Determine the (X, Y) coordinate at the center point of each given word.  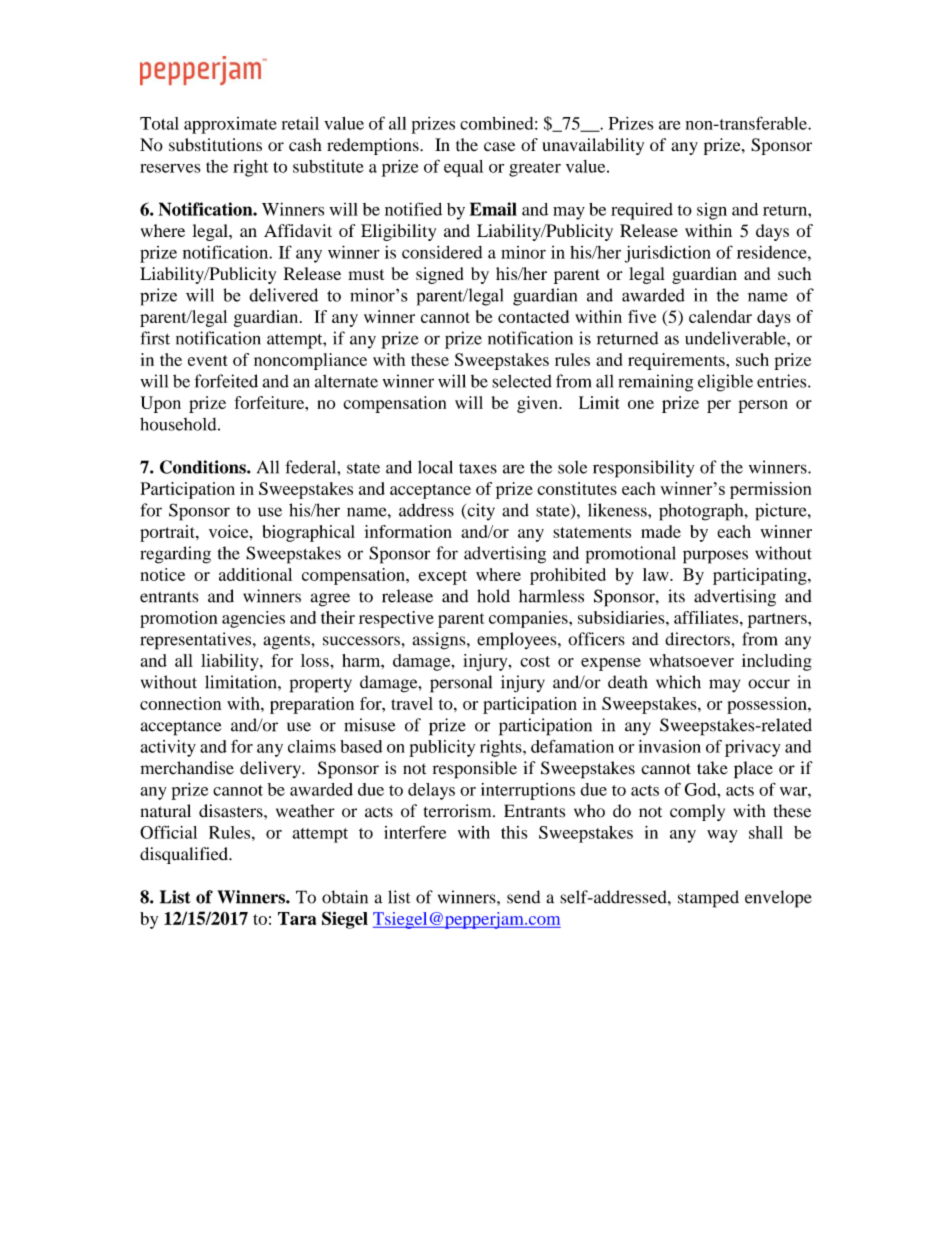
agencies (253, 619)
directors (698, 639)
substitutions (215, 145)
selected (522, 381)
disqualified (185, 855)
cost (535, 661)
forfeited (226, 381)
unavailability (593, 146)
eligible (725, 383)
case (499, 147)
